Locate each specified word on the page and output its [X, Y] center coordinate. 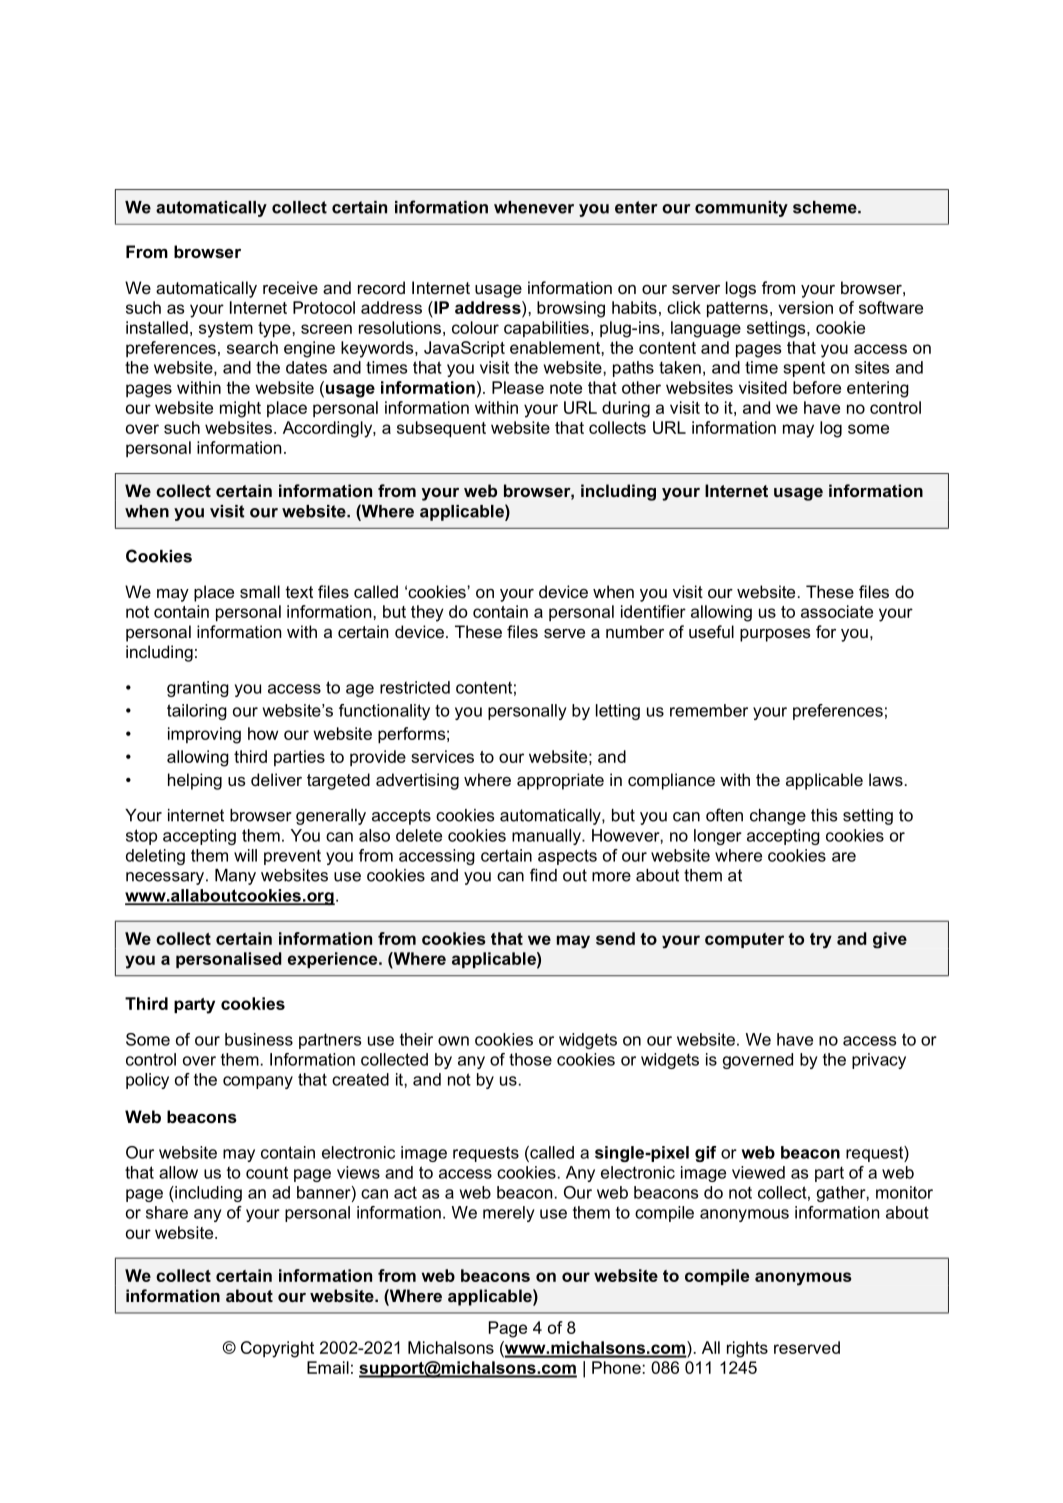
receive [290, 287]
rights [747, 1349]
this [824, 815]
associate [837, 611]
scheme [826, 207]
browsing [571, 309]
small [260, 591]
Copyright [277, 1349]
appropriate [560, 781]
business [259, 1039]
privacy [879, 1061]
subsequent [441, 429]
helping [195, 781]
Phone [616, 1367]
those [530, 1059]
